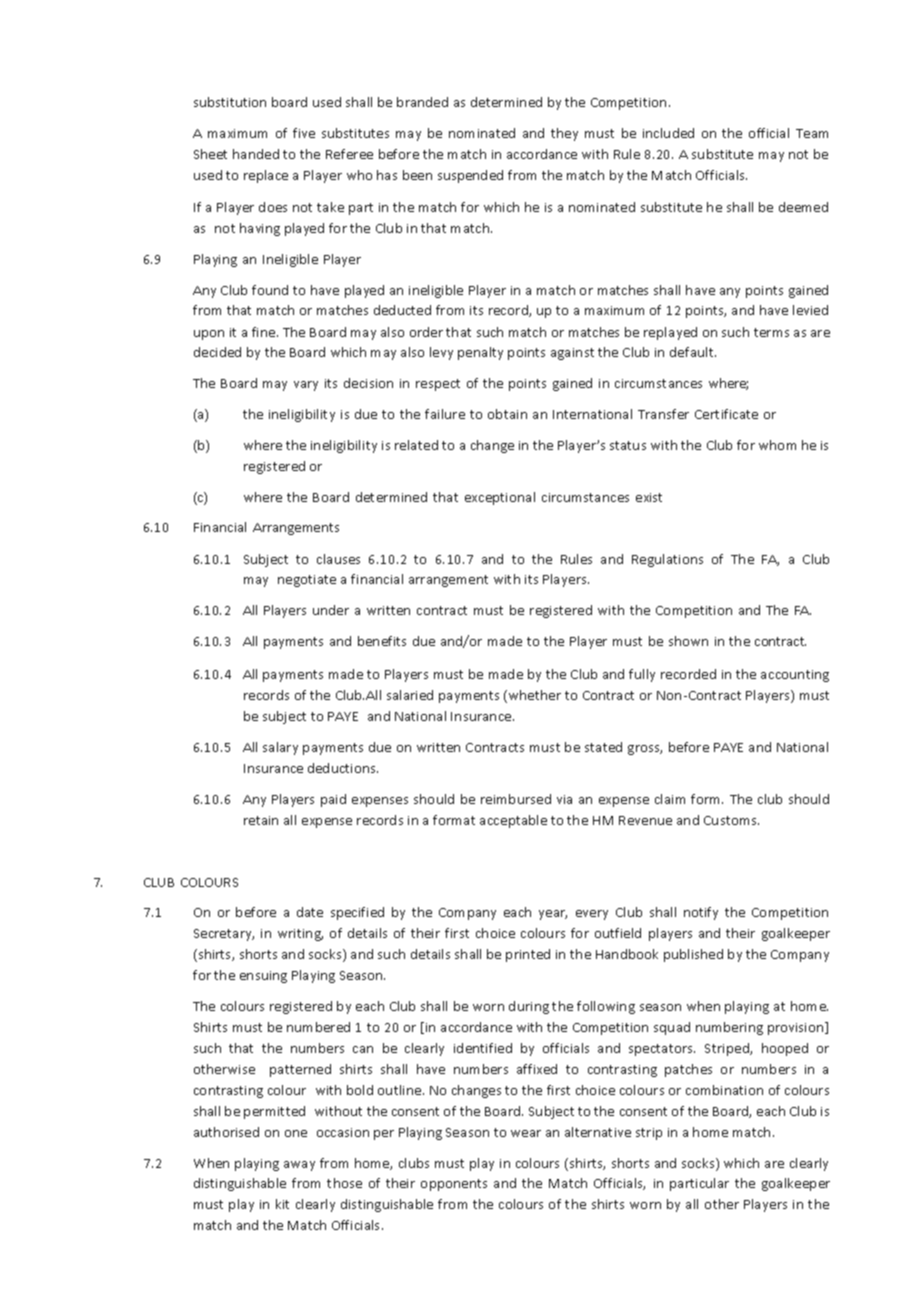 Image resolution: width=924 pixels, height=1311 pixels. I want to click on away, so click(299, 1166).
